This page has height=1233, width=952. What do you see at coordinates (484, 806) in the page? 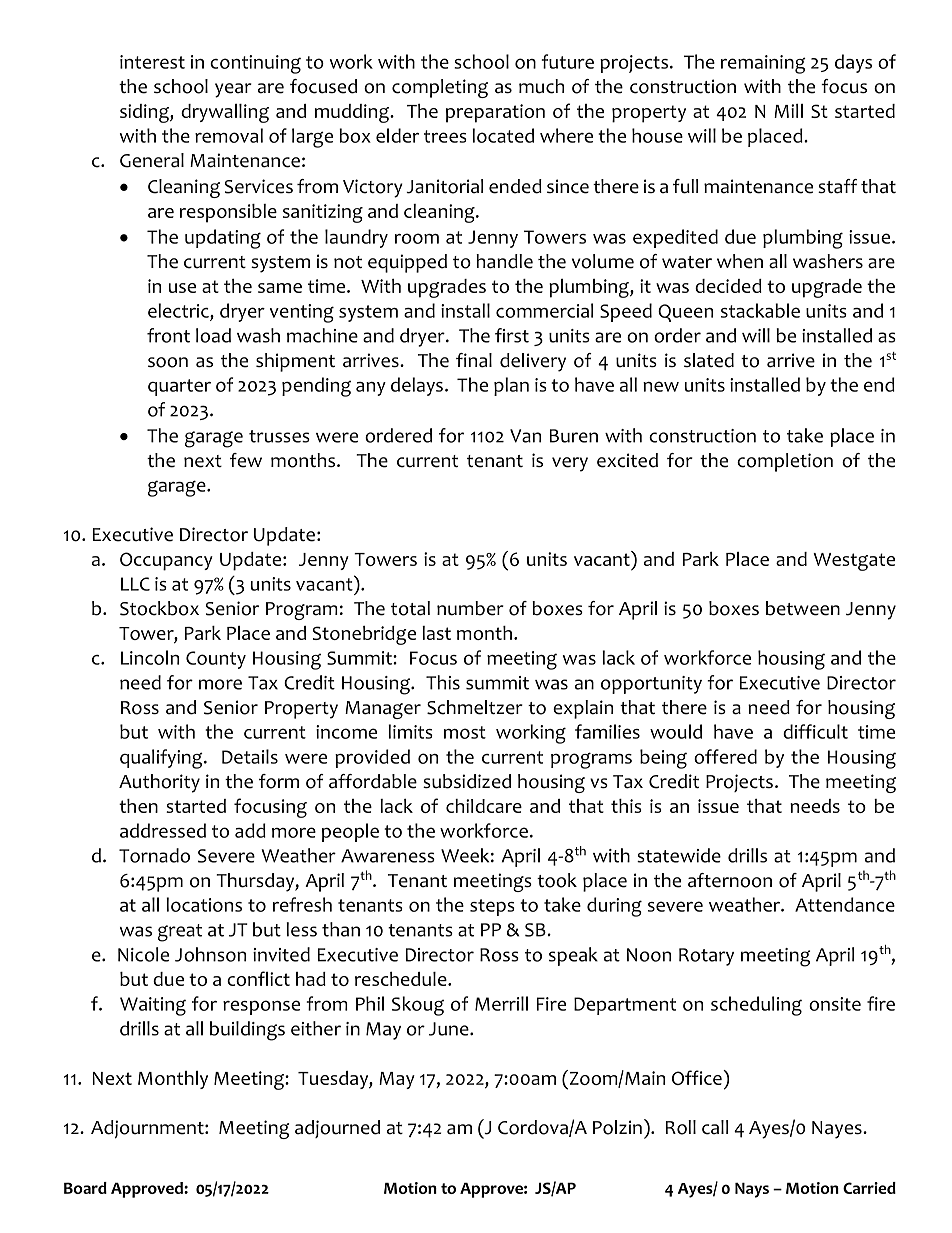
I see `childcare` at bounding box center [484, 806].
